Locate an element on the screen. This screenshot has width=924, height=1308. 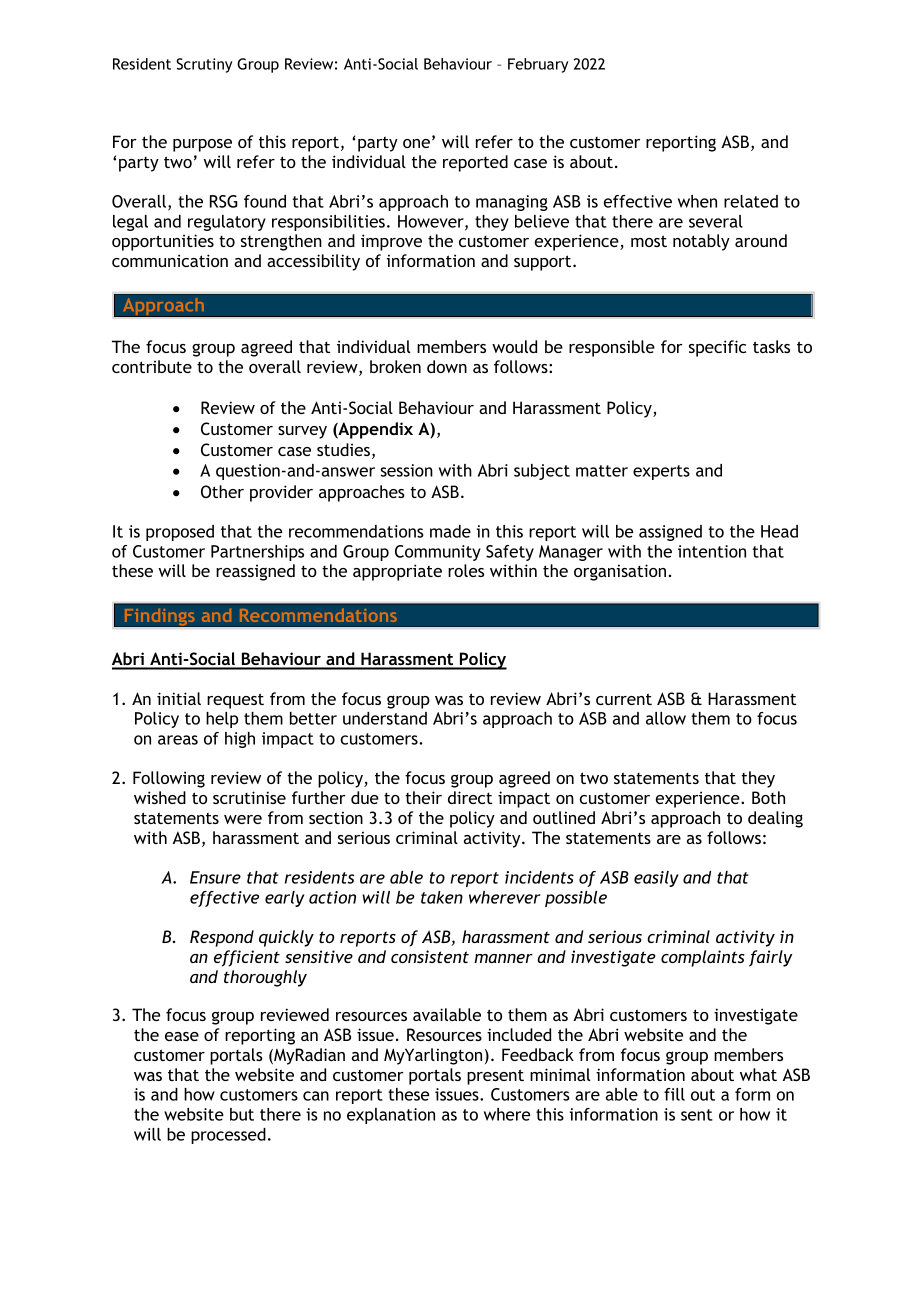
one is located at coordinates (416, 143).
